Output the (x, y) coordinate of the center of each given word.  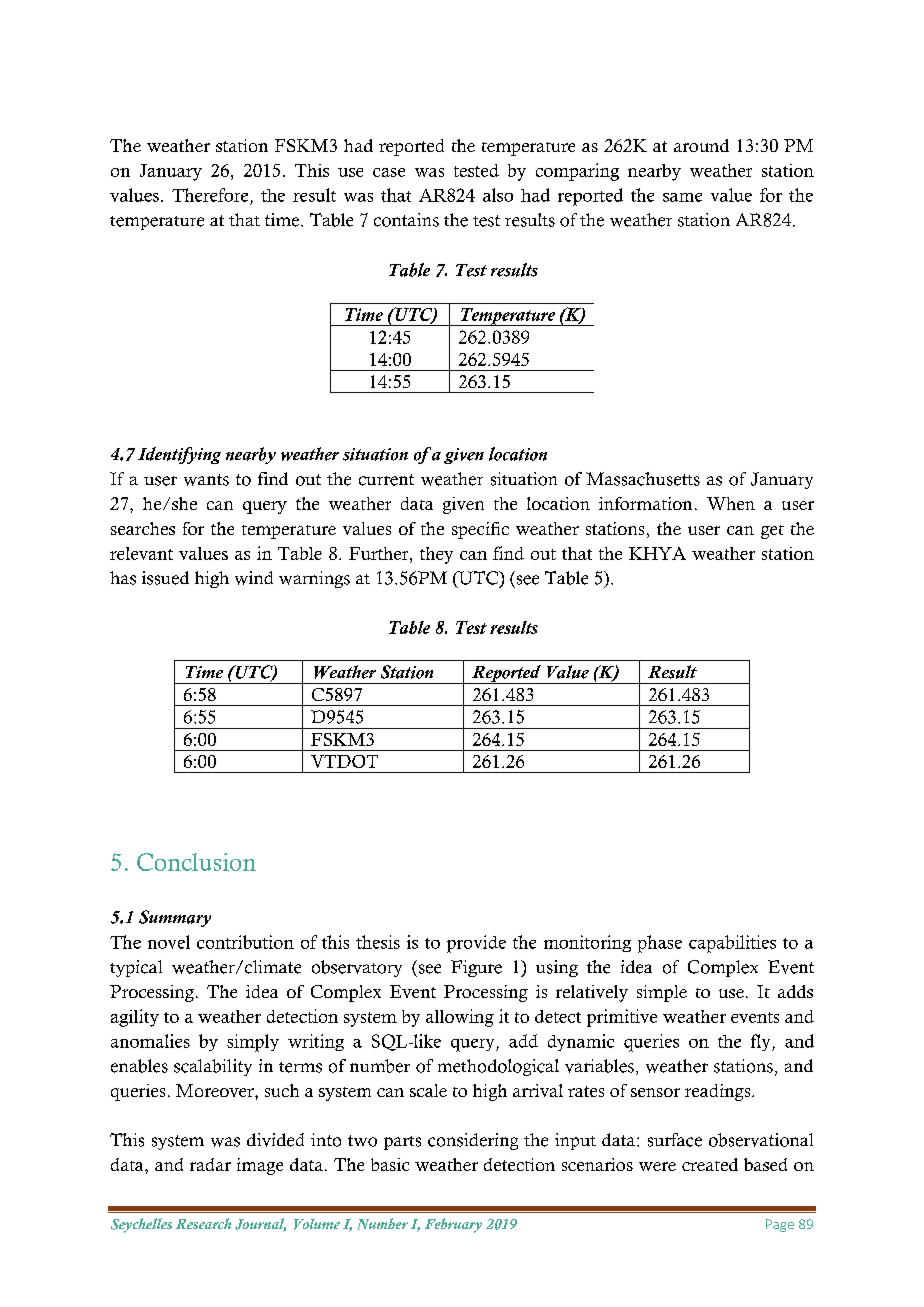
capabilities (732, 944)
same (682, 197)
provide (476, 944)
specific (480, 530)
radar (210, 1164)
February (453, 1225)
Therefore (210, 195)
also (498, 195)
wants (206, 480)
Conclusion (196, 862)
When (731, 503)
